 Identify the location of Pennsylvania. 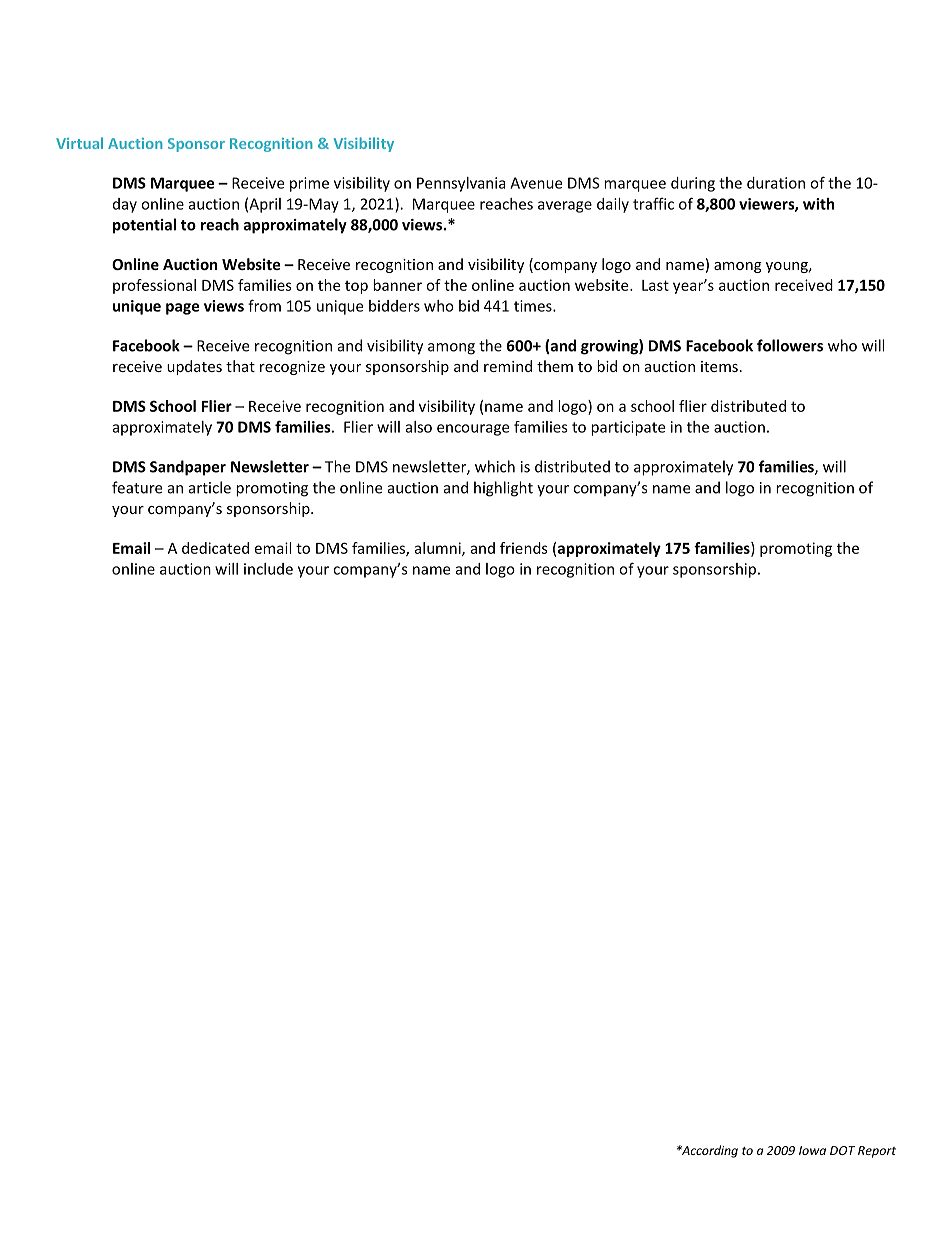
(461, 184).
